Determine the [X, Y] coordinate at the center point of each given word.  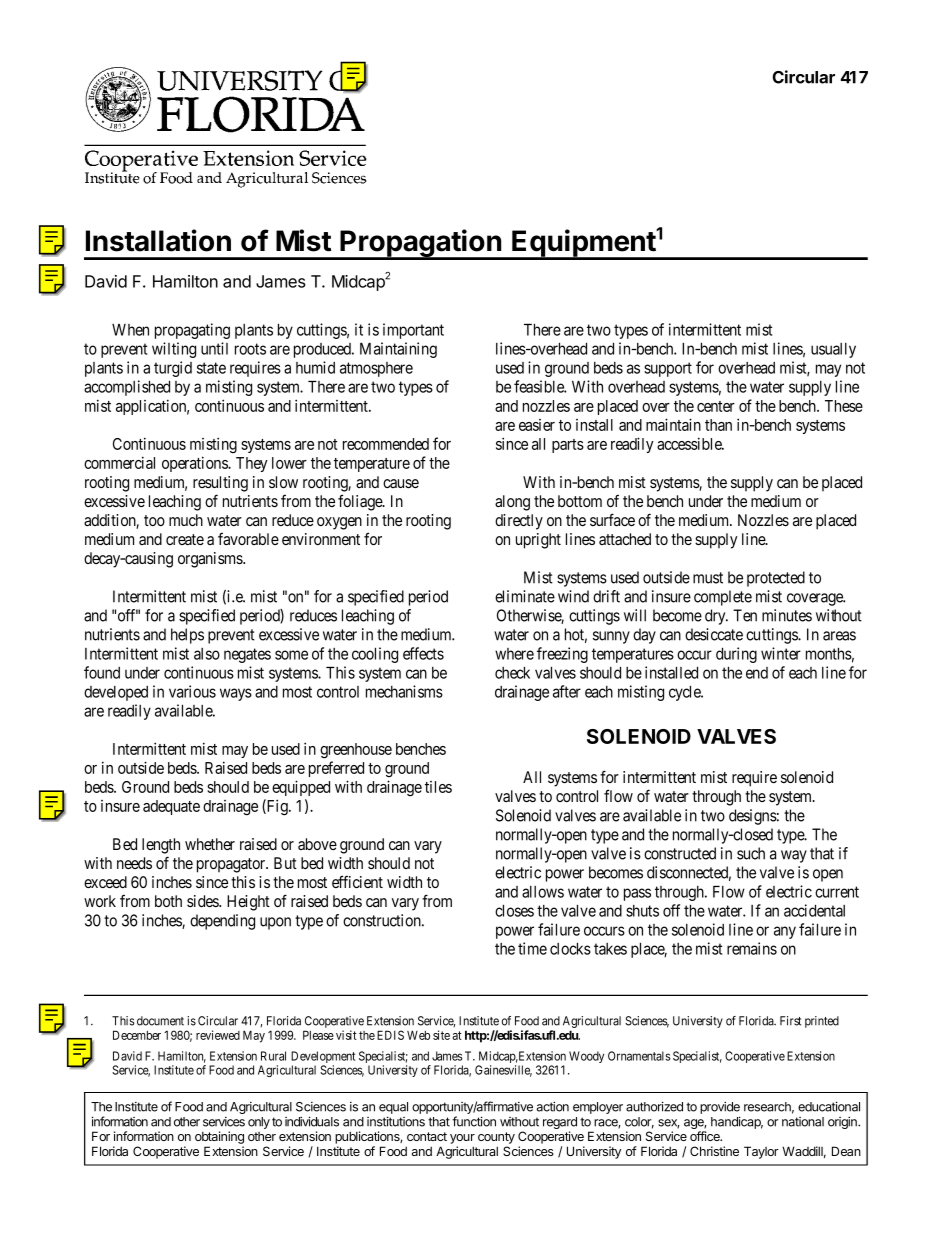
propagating [192, 331]
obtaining [219, 1137]
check [512, 673]
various [192, 691]
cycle [686, 693]
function [474, 1121]
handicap [737, 1122]
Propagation [420, 244]
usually [833, 350]
